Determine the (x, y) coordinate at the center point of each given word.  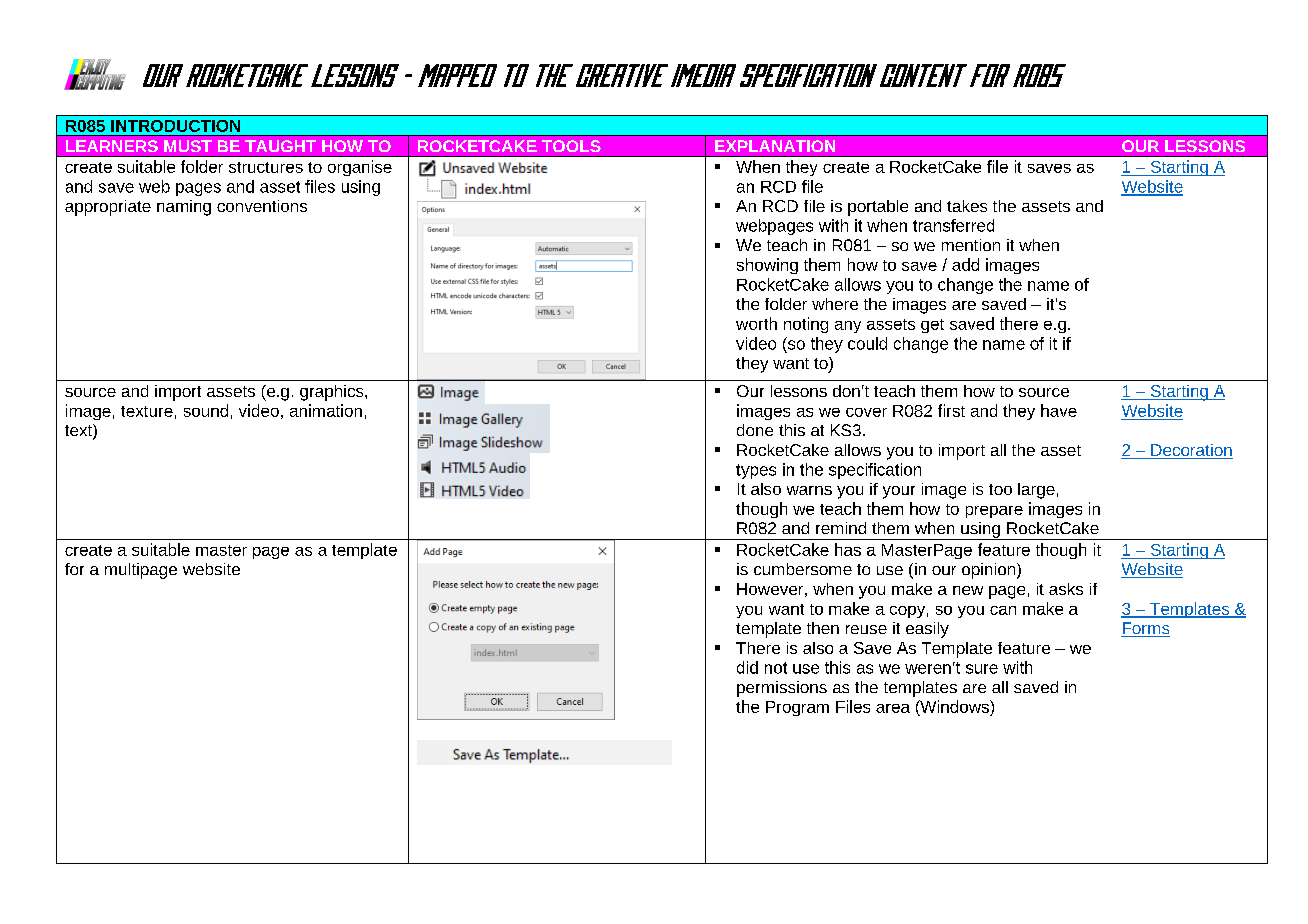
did (747, 667)
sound (206, 410)
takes (967, 206)
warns (809, 490)
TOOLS (571, 146)
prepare (994, 512)
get (932, 326)
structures (266, 167)
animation (326, 410)
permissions (782, 689)
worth (756, 323)
